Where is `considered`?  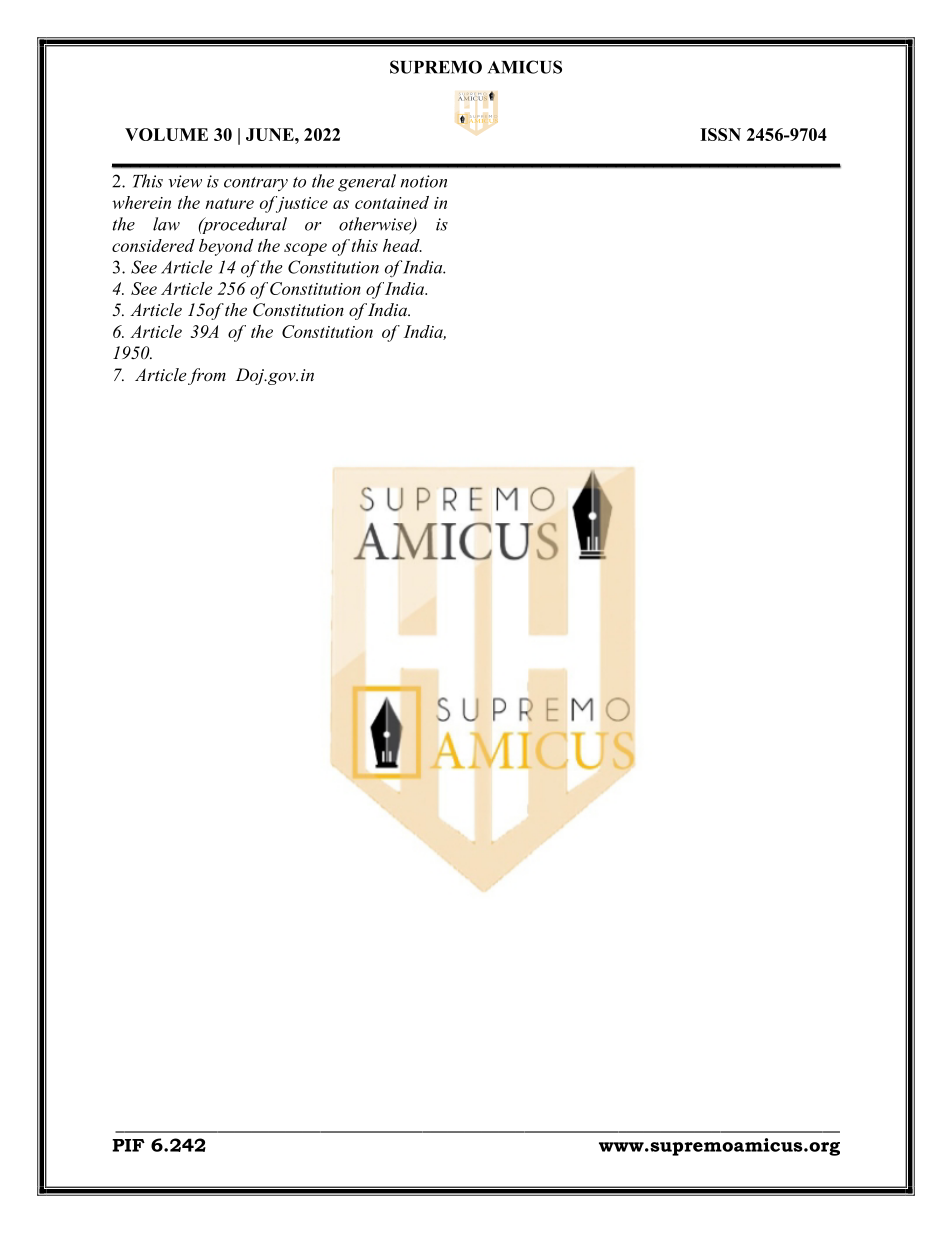 considered is located at coordinates (153, 245).
